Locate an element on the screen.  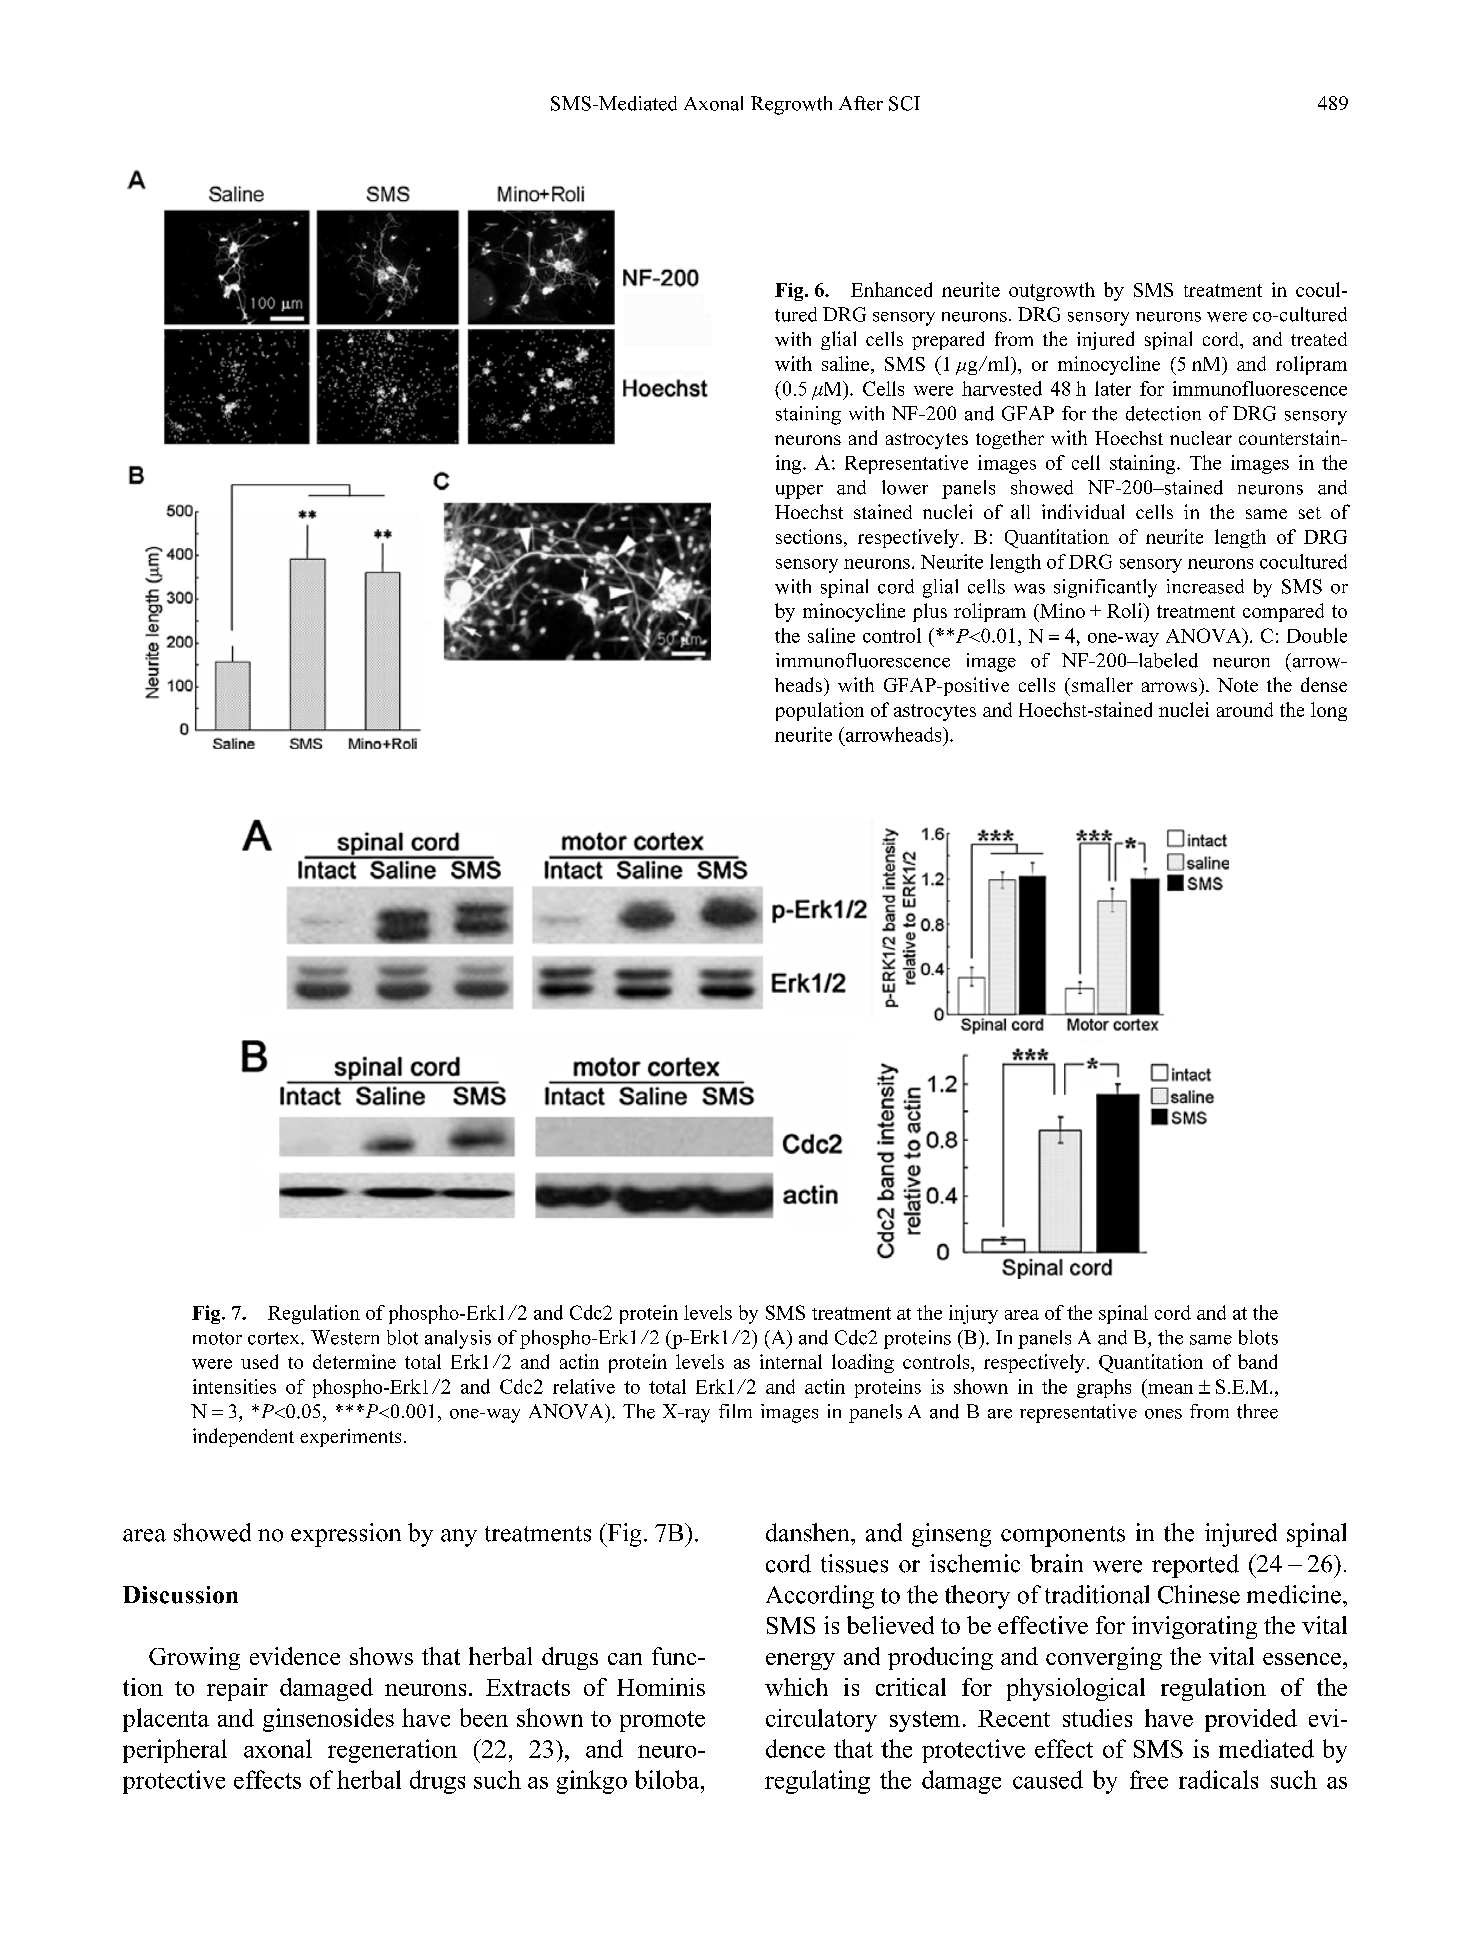
plus is located at coordinates (930, 612).
